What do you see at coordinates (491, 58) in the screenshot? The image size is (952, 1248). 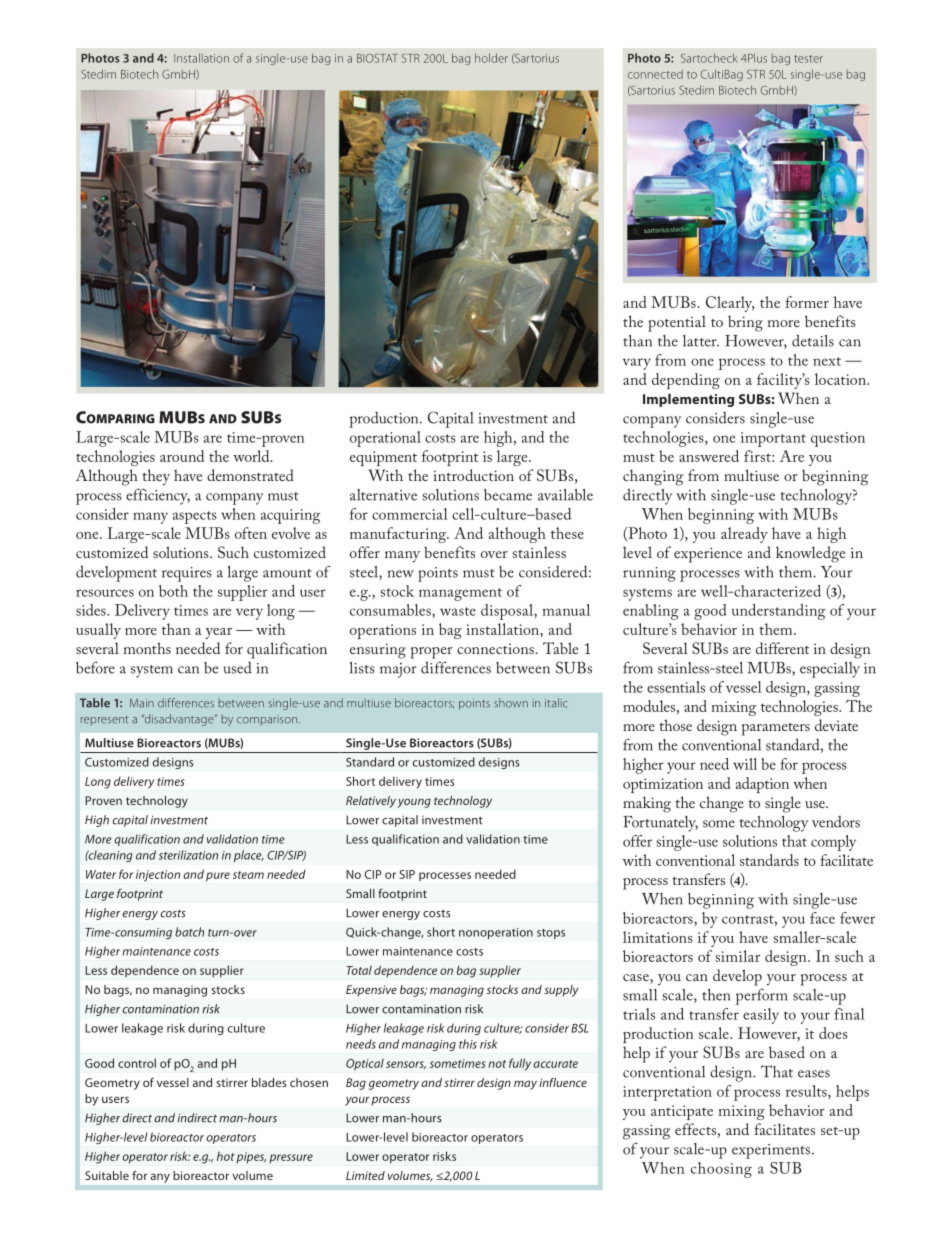 I see `holder` at bounding box center [491, 58].
